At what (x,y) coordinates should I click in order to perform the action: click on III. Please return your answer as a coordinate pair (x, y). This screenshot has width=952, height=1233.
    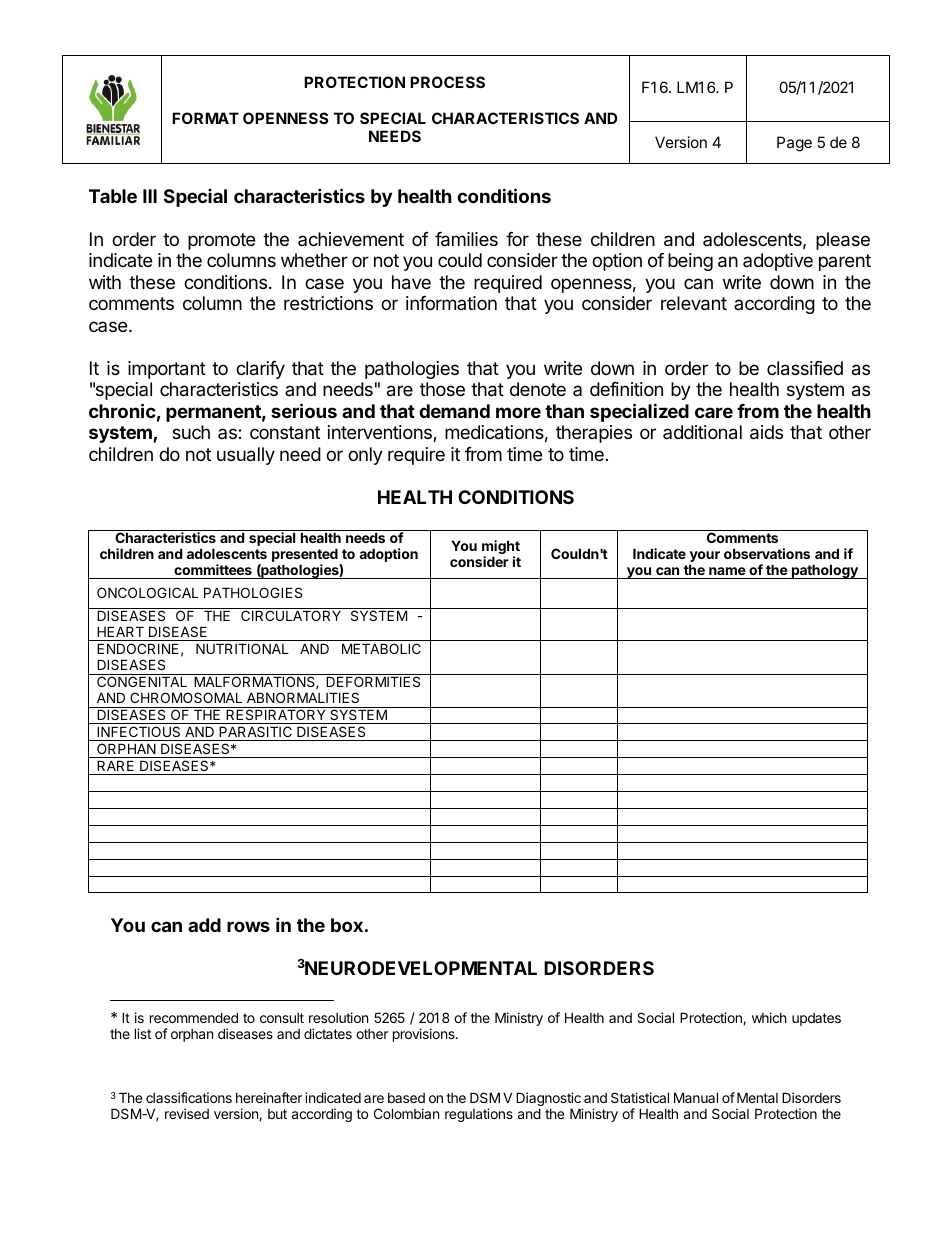
    Looking at the image, I should click on (150, 196).
